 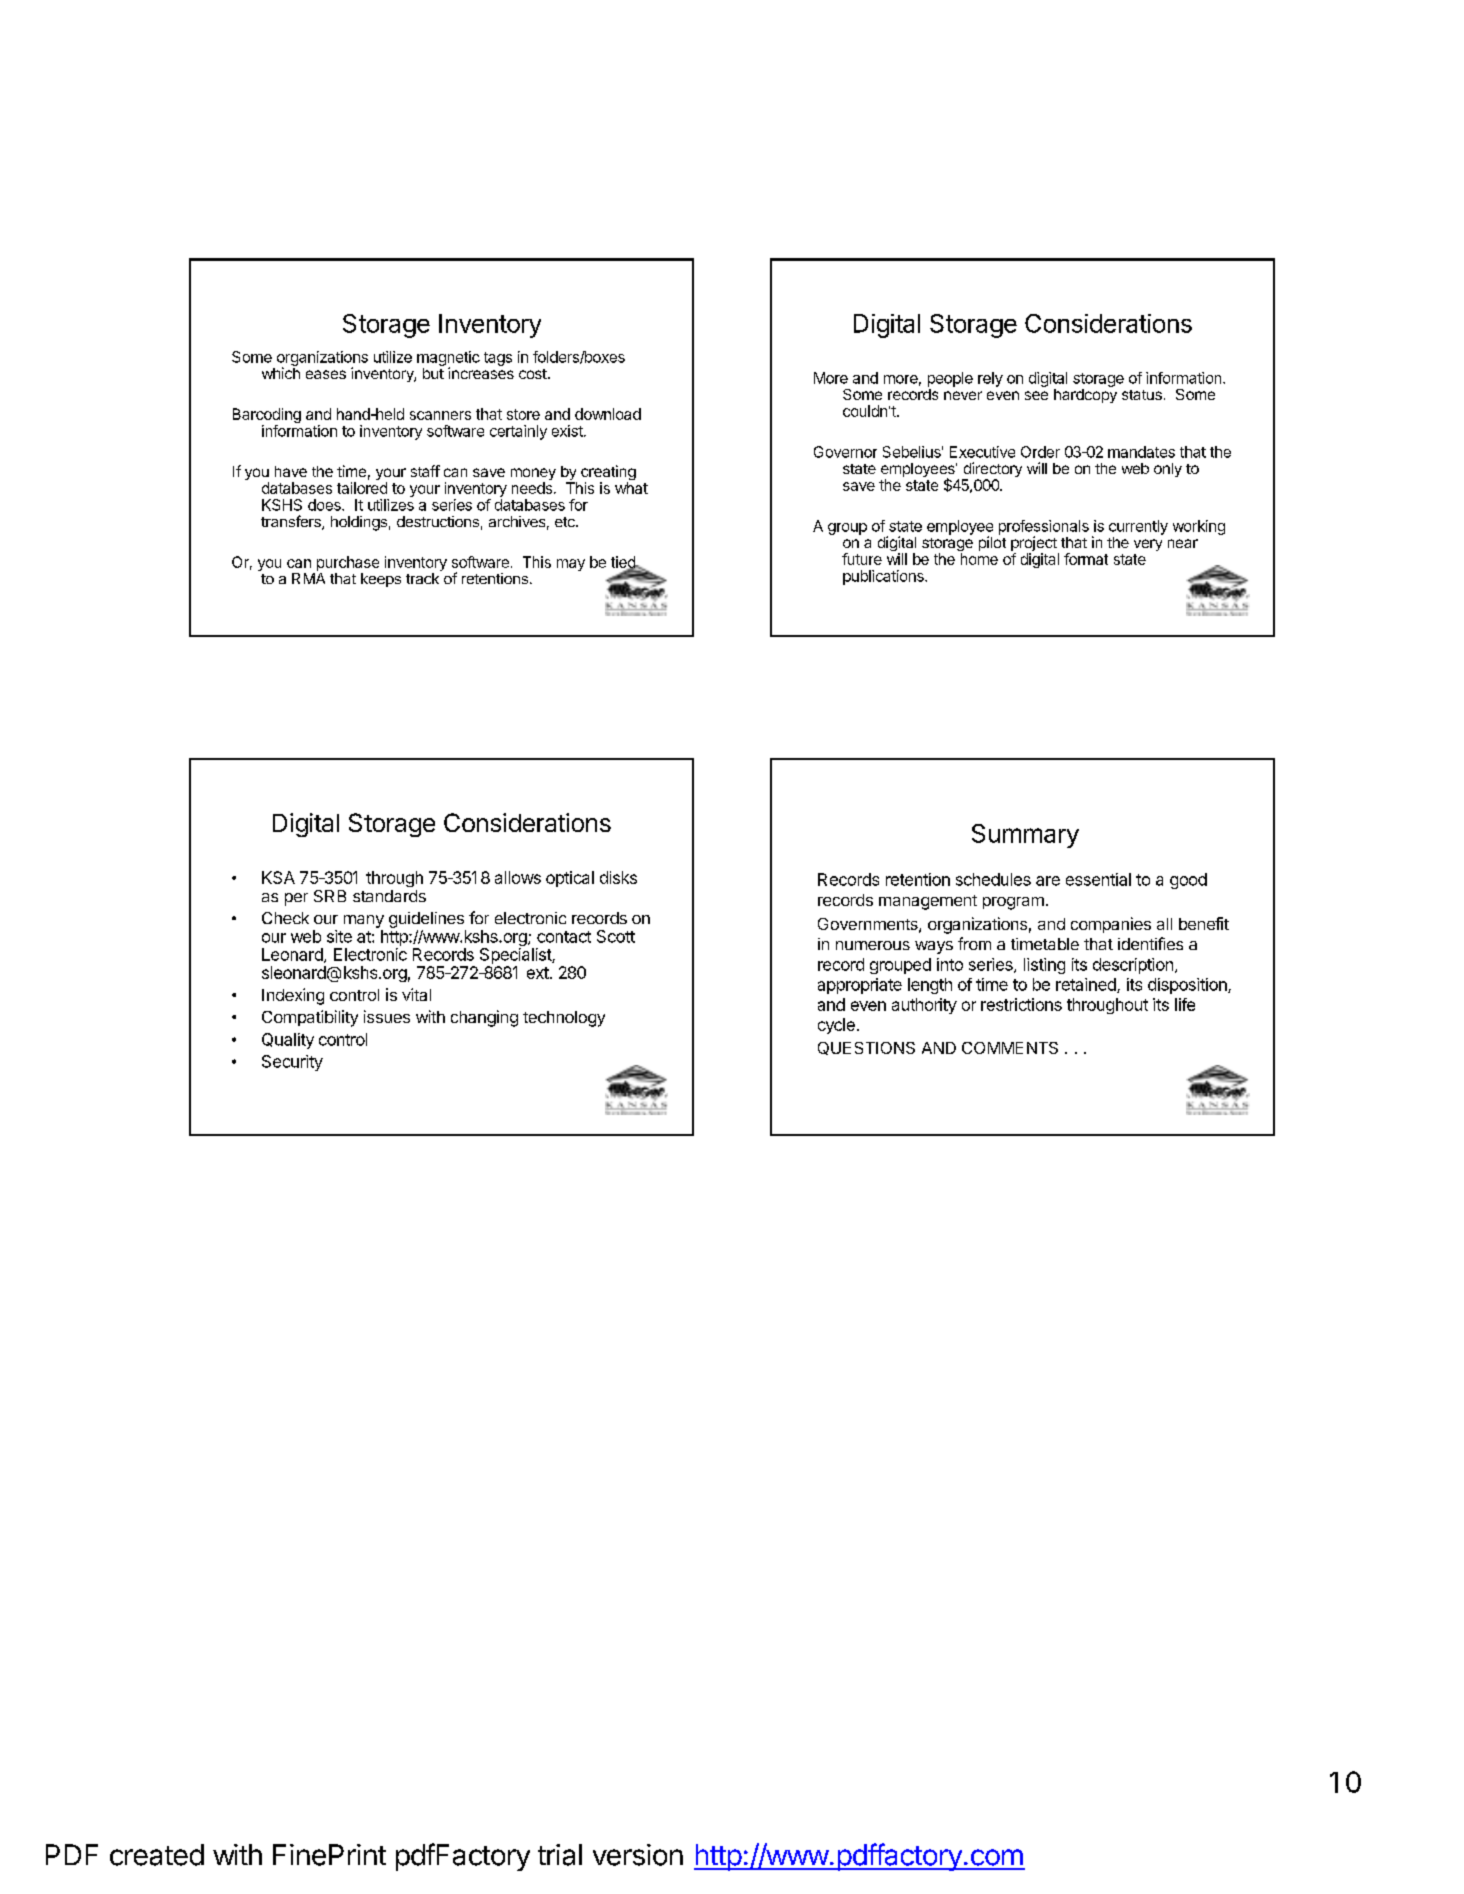 I want to click on Security, so click(x=292, y=1063).
